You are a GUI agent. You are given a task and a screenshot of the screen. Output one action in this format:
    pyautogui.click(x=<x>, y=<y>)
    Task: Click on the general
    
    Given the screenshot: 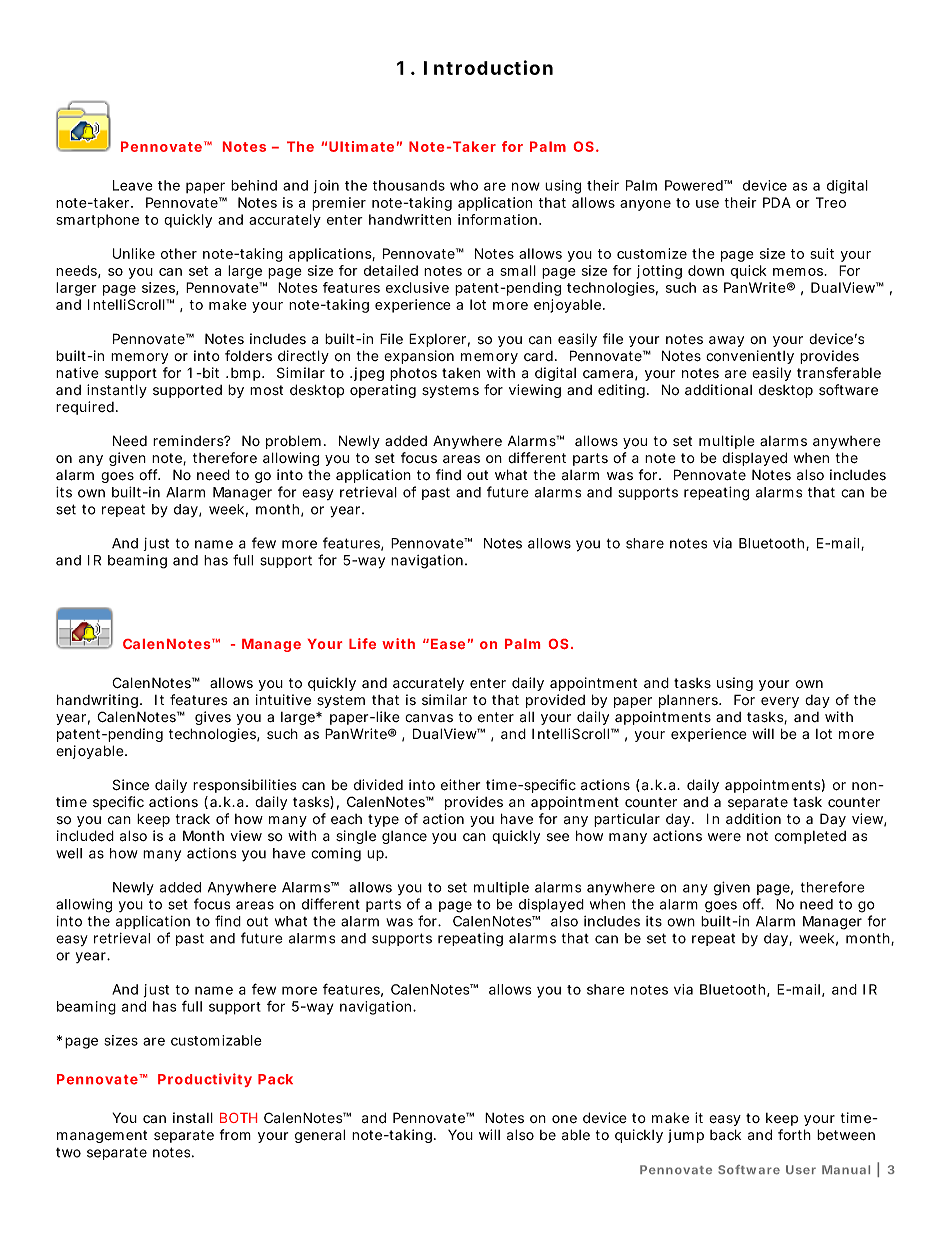 What is the action you would take?
    pyautogui.click(x=320, y=1136)
